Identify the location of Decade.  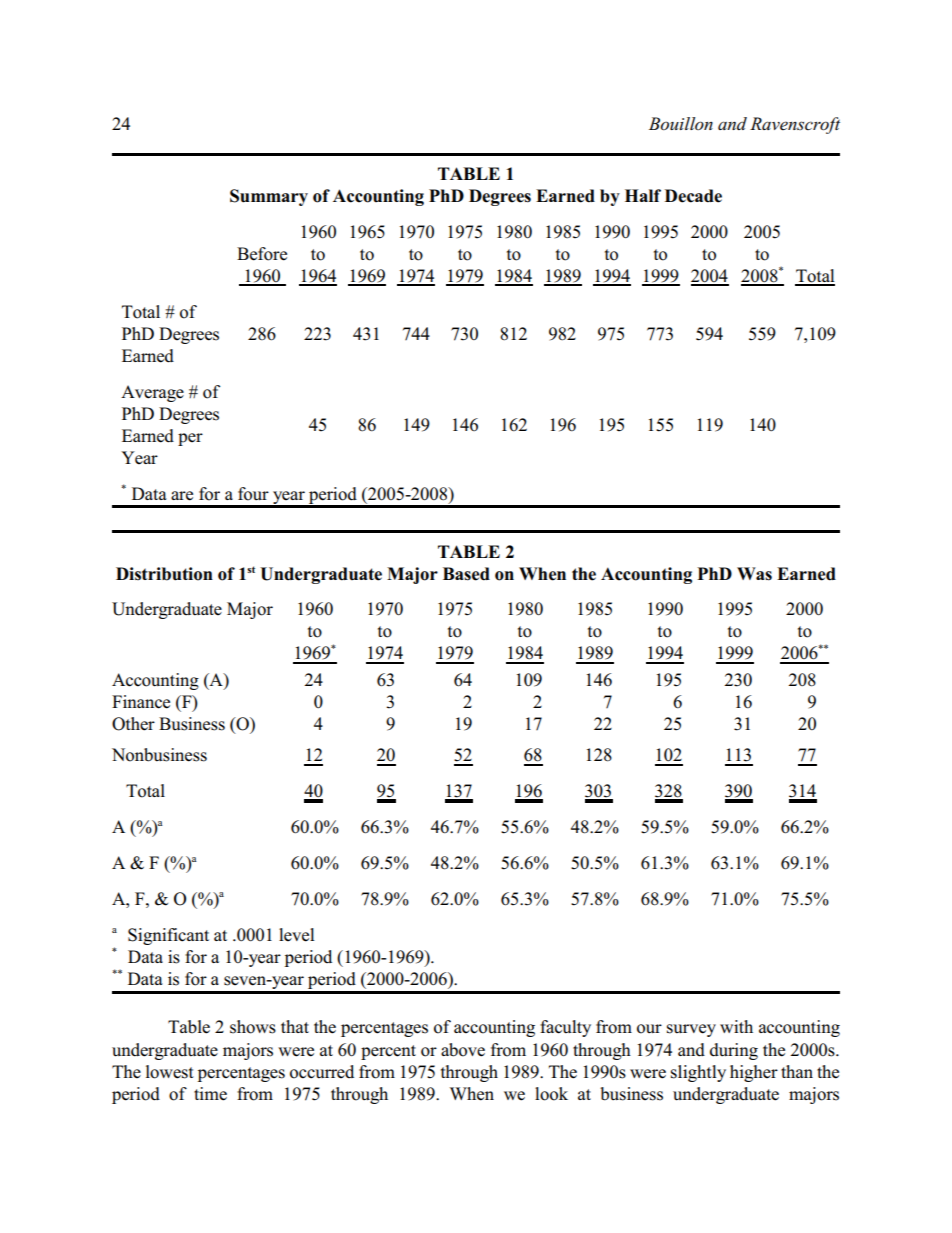
(693, 196).
